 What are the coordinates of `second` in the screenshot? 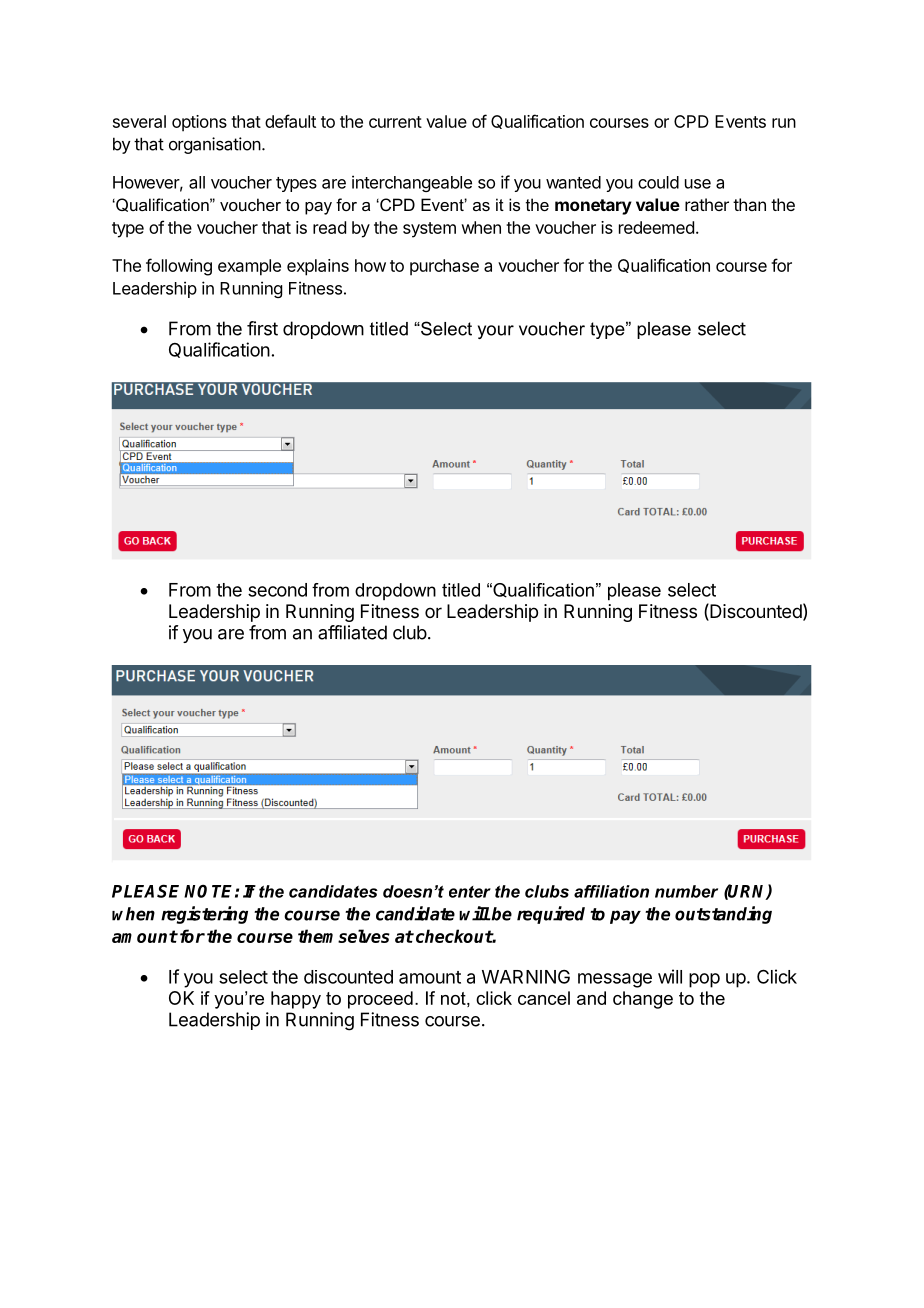 It's located at (277, 590).
